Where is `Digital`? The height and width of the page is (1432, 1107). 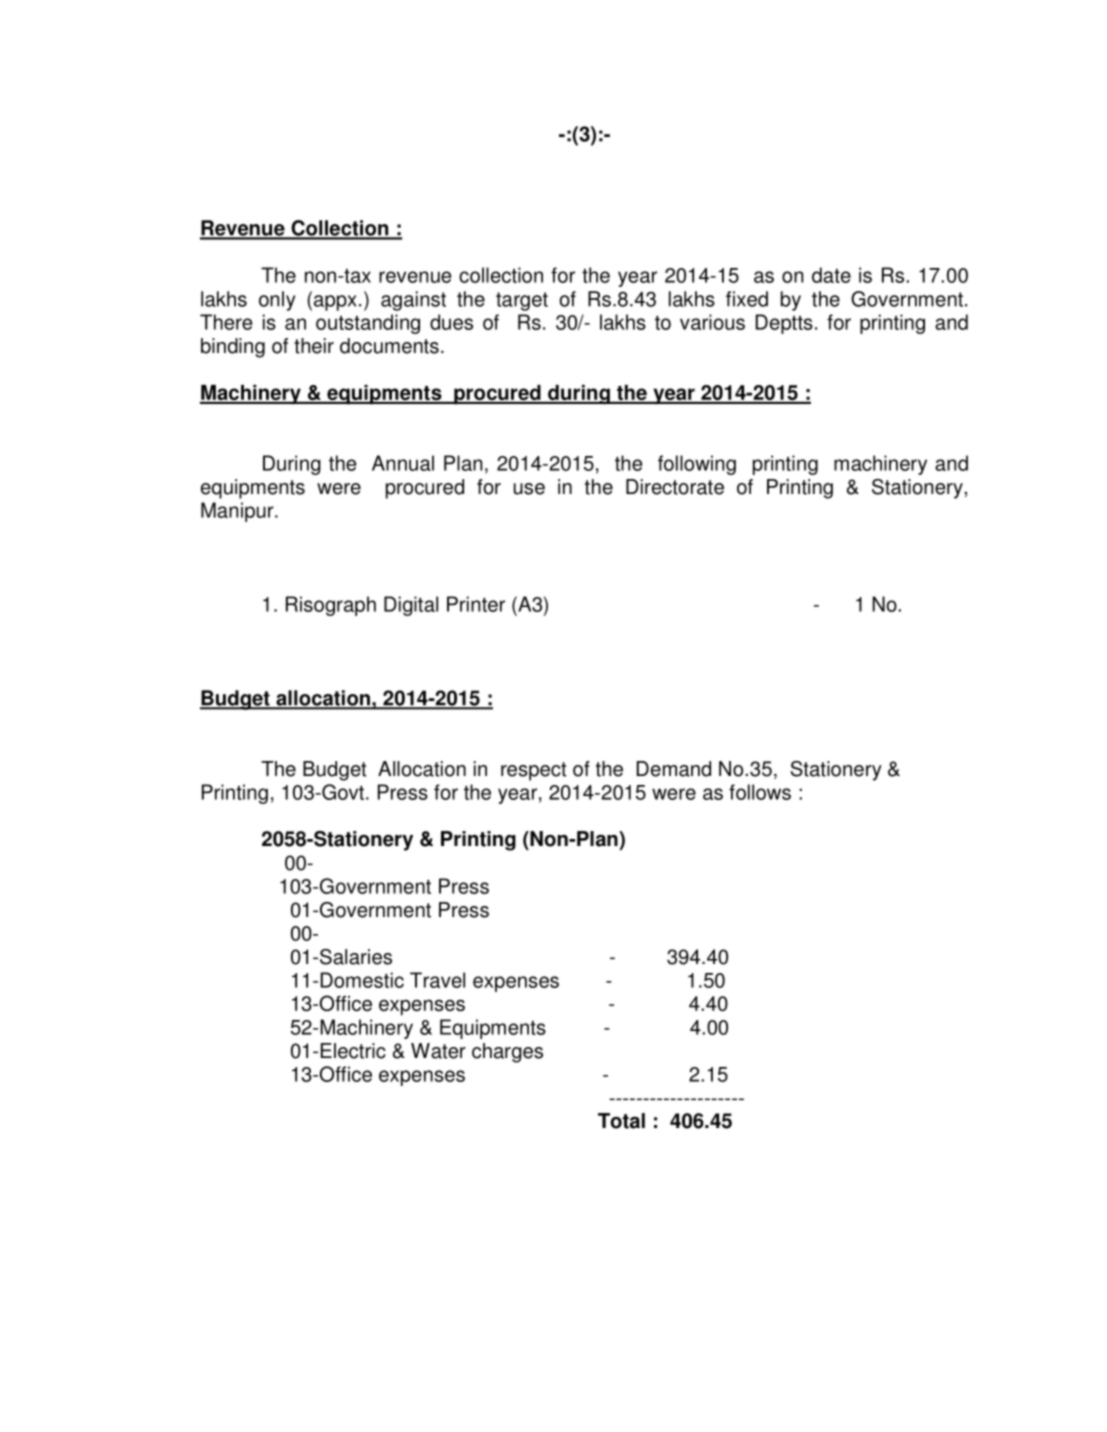
Digital is located at coordinates (411, 606).
